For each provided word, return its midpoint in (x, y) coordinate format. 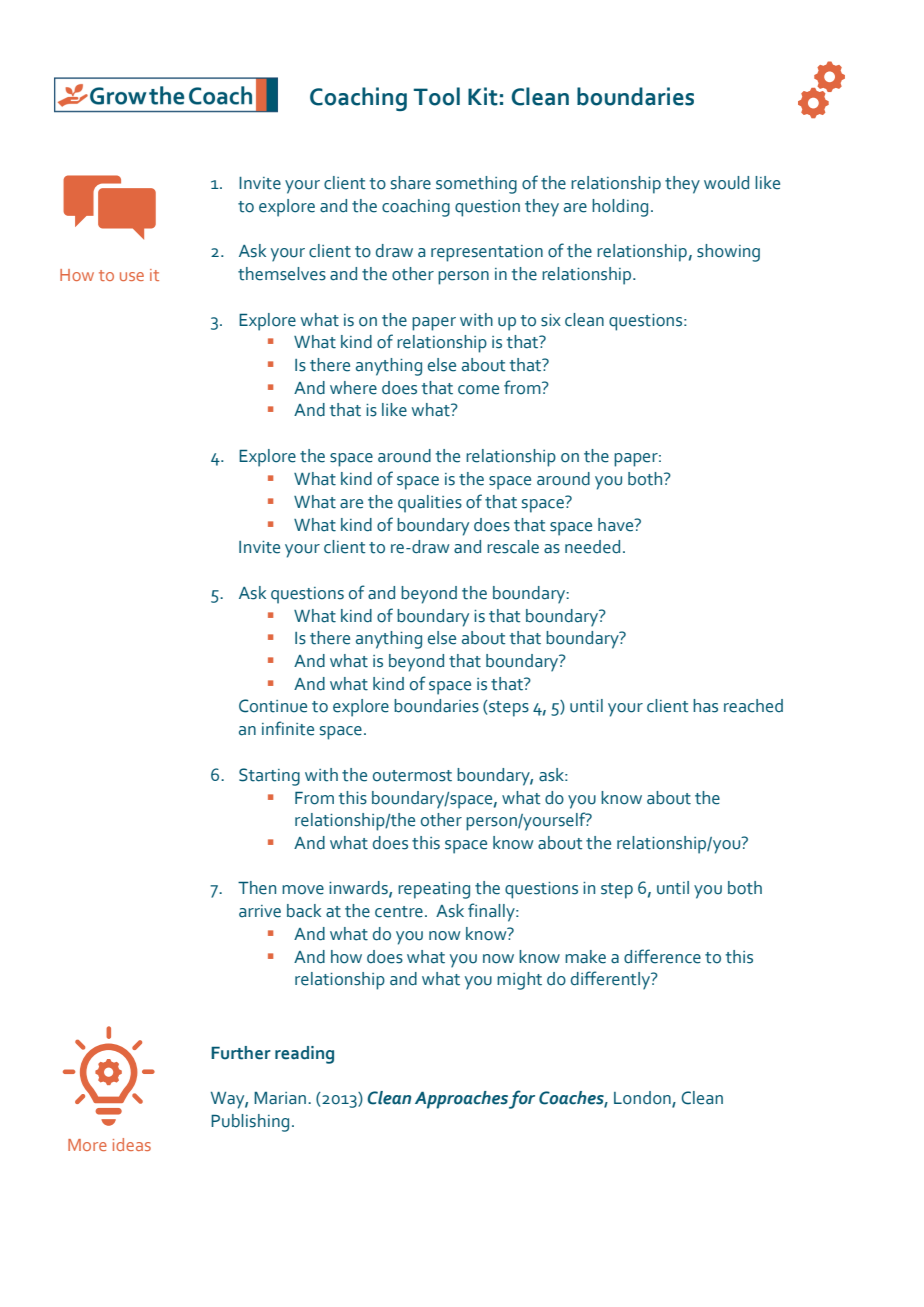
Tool (437, 96)
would (726, 183)
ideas (132, 1144)
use (132, 276)
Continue (273, 706)
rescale (513, 547)
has (705, 706)
